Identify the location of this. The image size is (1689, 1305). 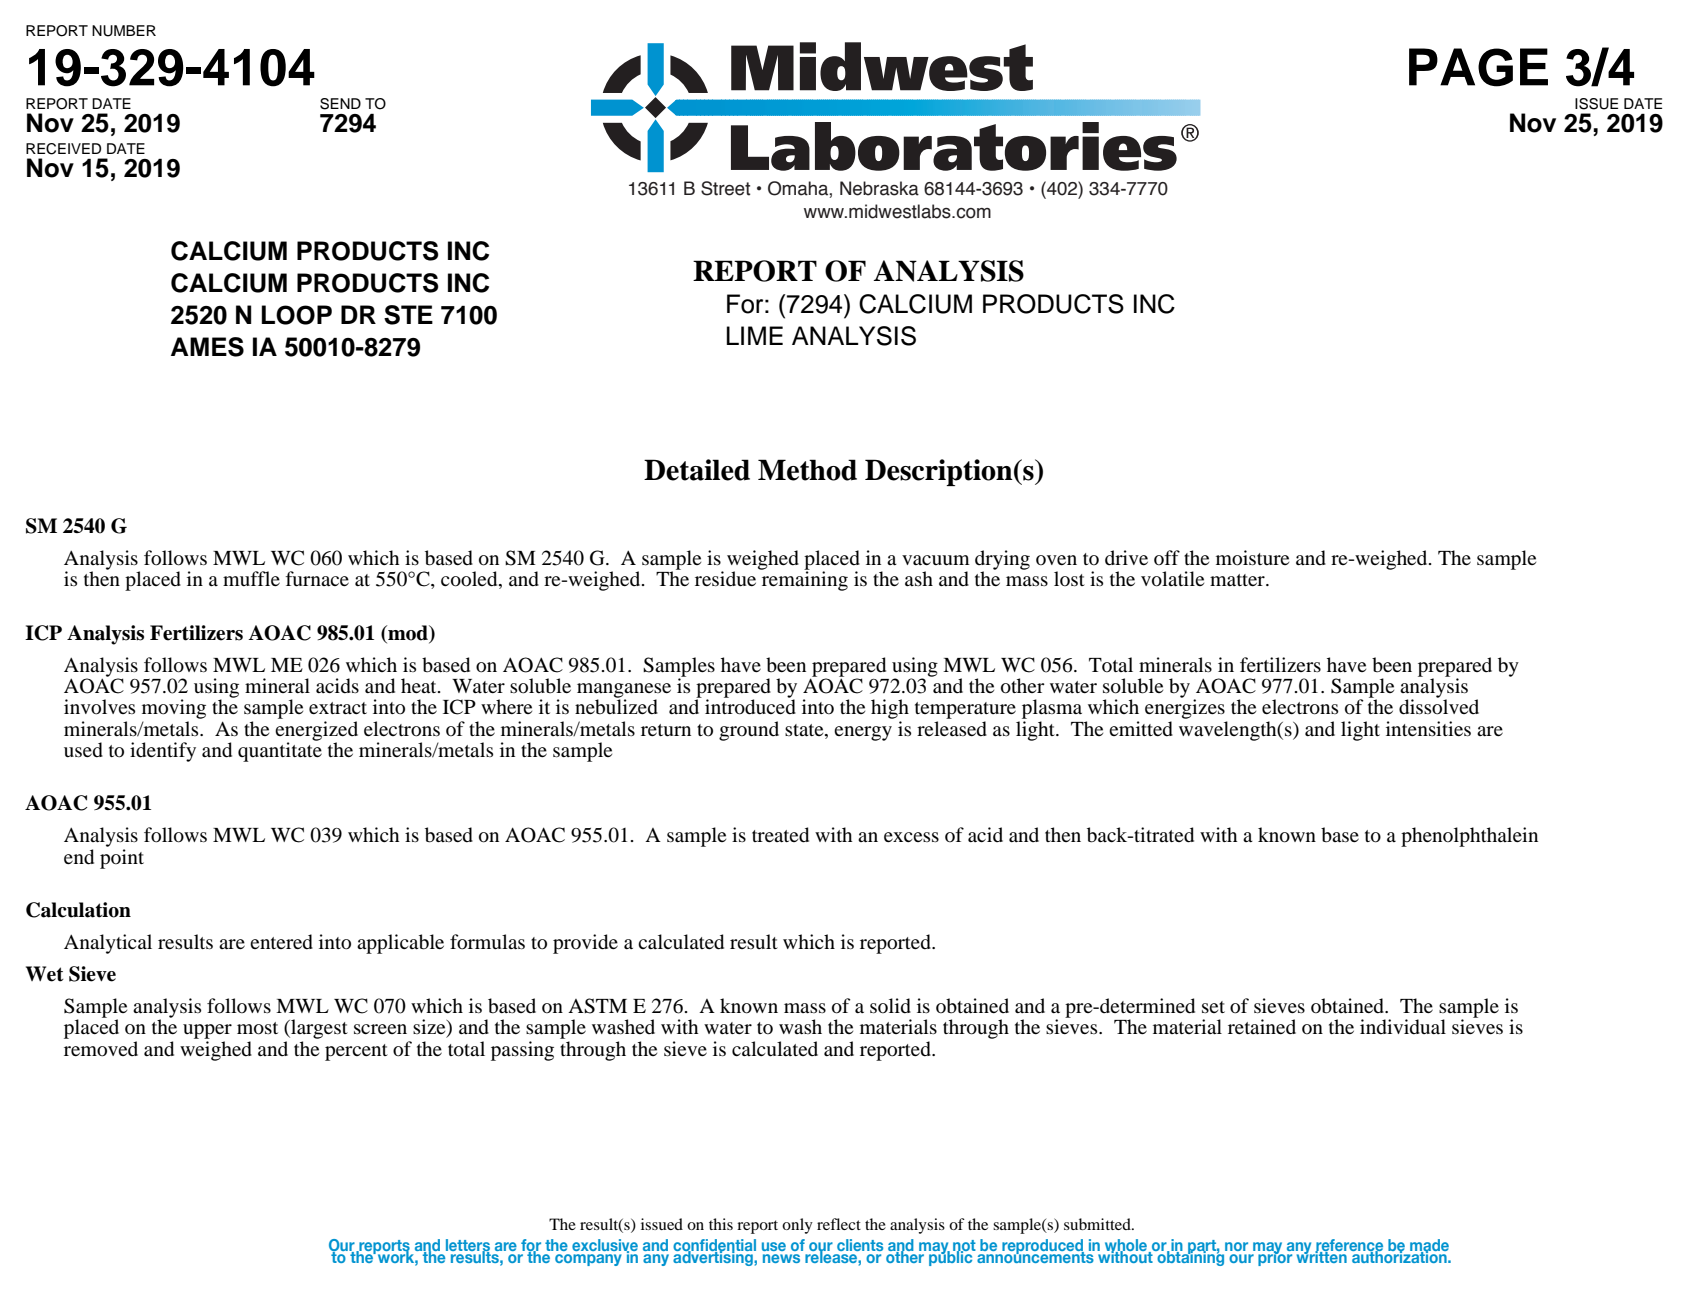
(721, 1224).
